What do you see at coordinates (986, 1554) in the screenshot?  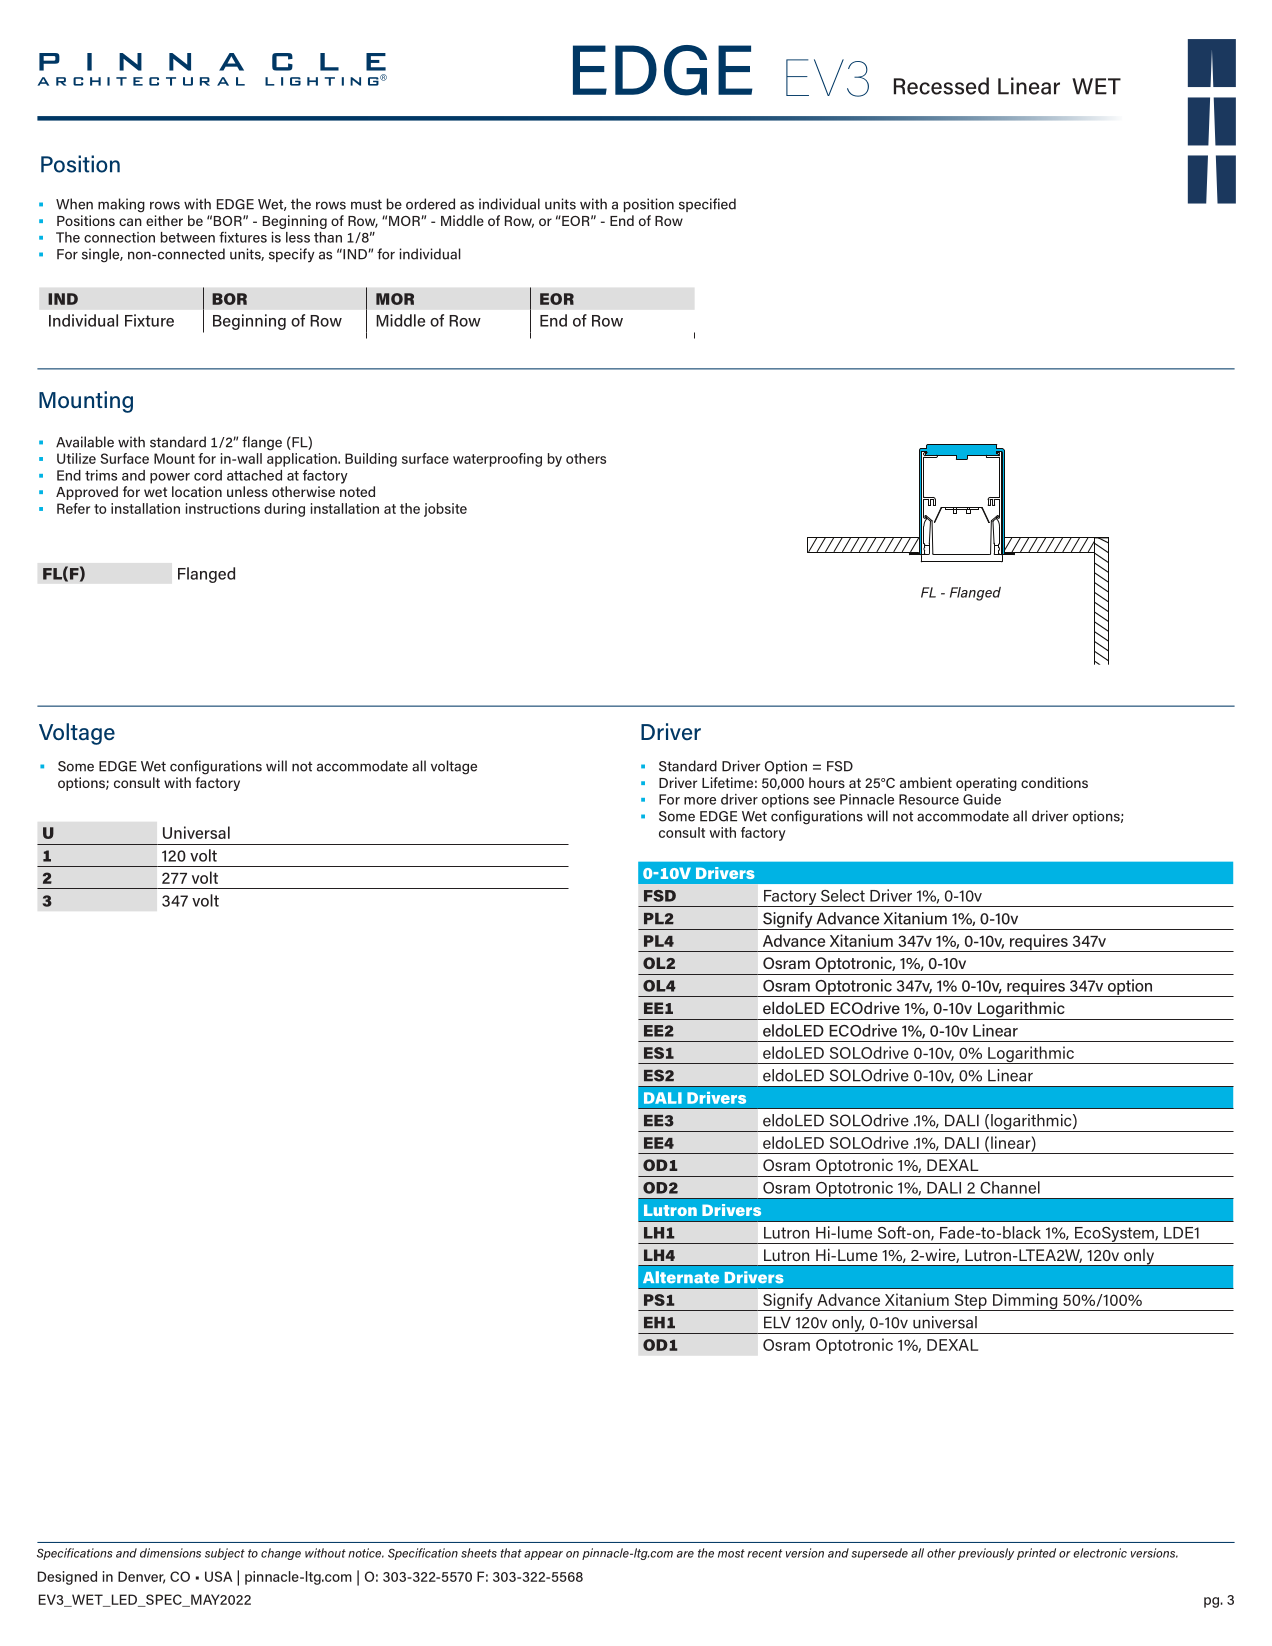 I see `previously` at bounding box center [986, 1554].
